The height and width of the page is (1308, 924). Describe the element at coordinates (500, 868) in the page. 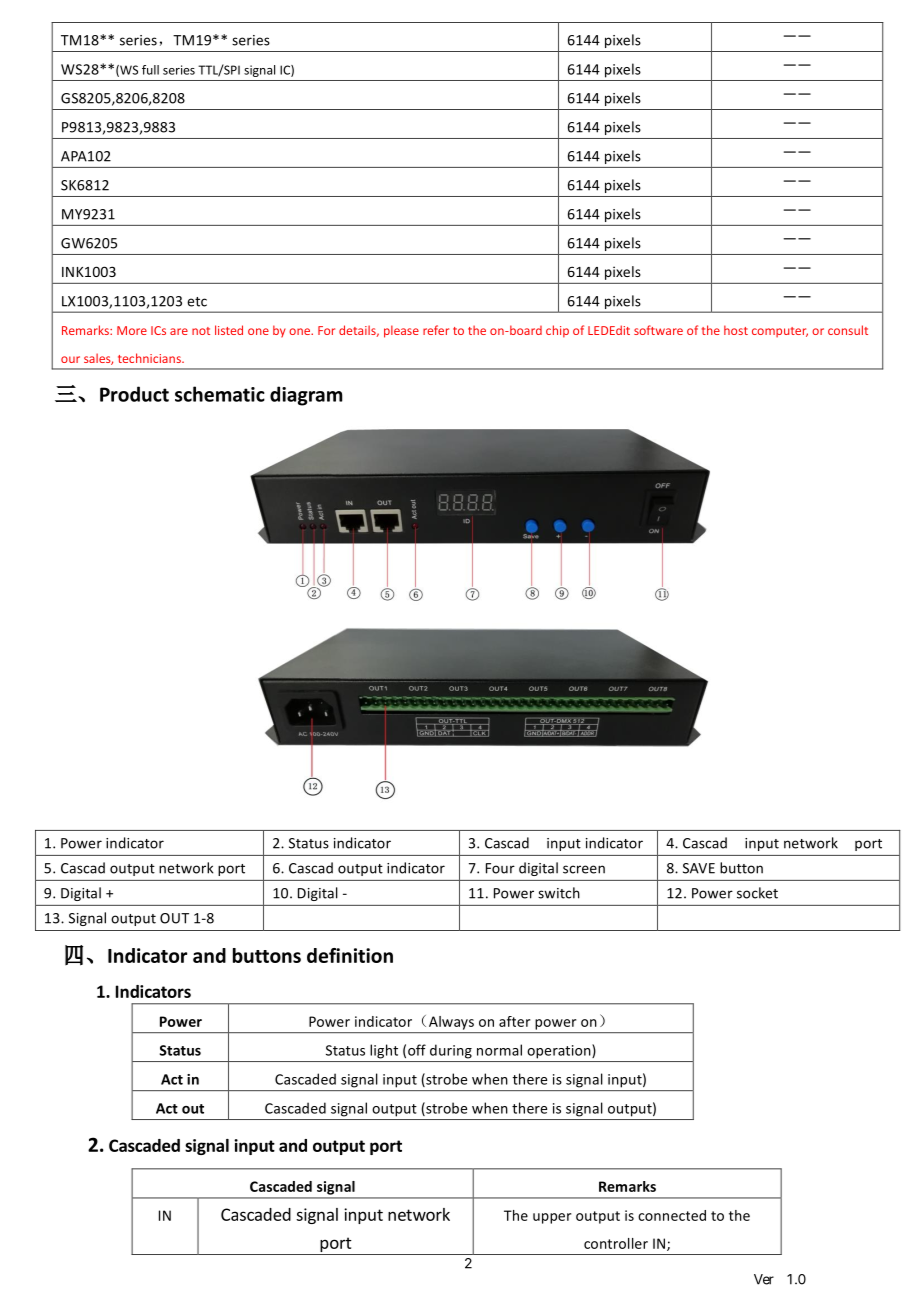

I see `Four` at that location.
